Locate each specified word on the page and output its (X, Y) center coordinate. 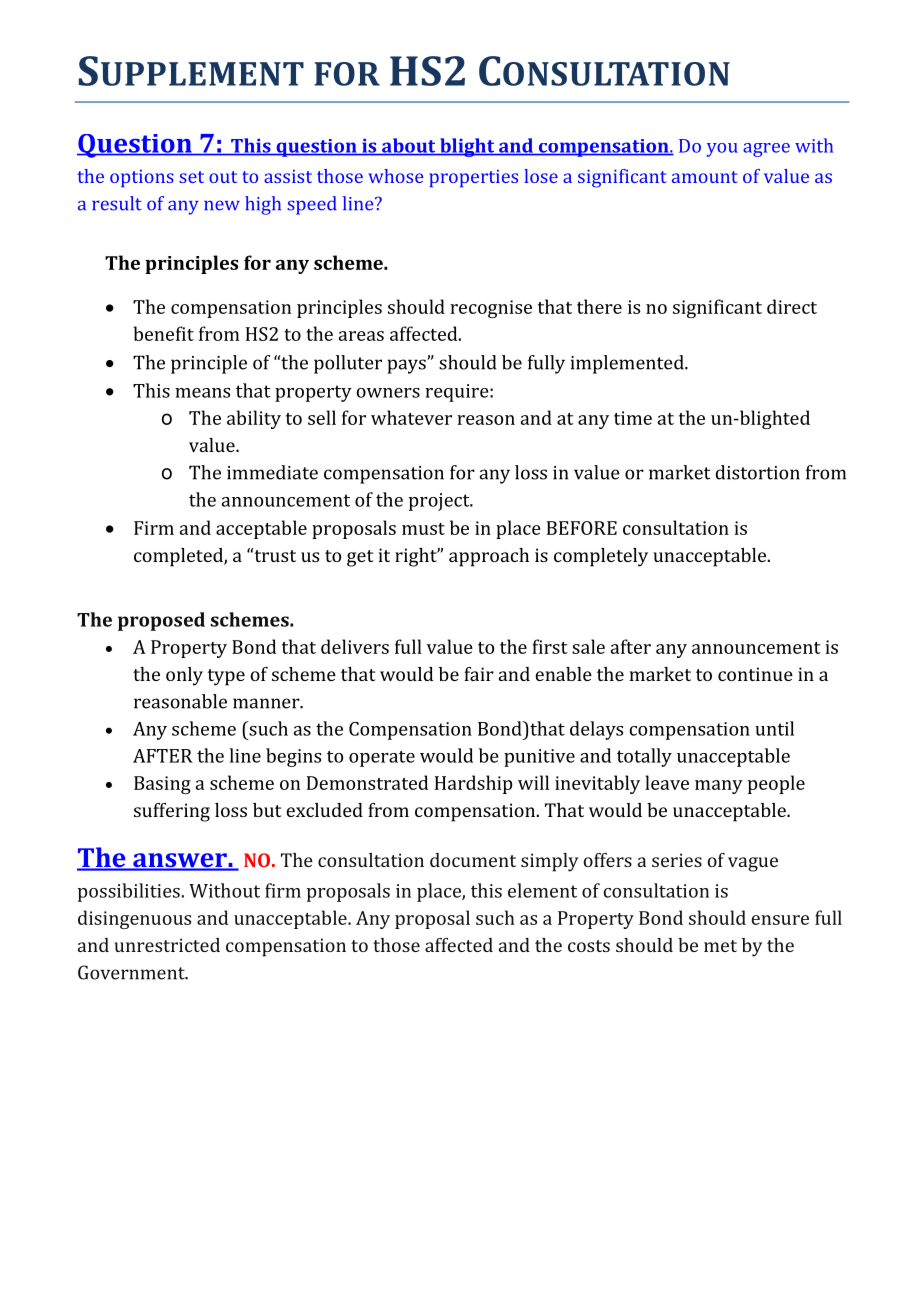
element (542, 890)
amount (705, 177)
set (191, 177)
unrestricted (167, 945)
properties (473, 178)
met (720, 946)
